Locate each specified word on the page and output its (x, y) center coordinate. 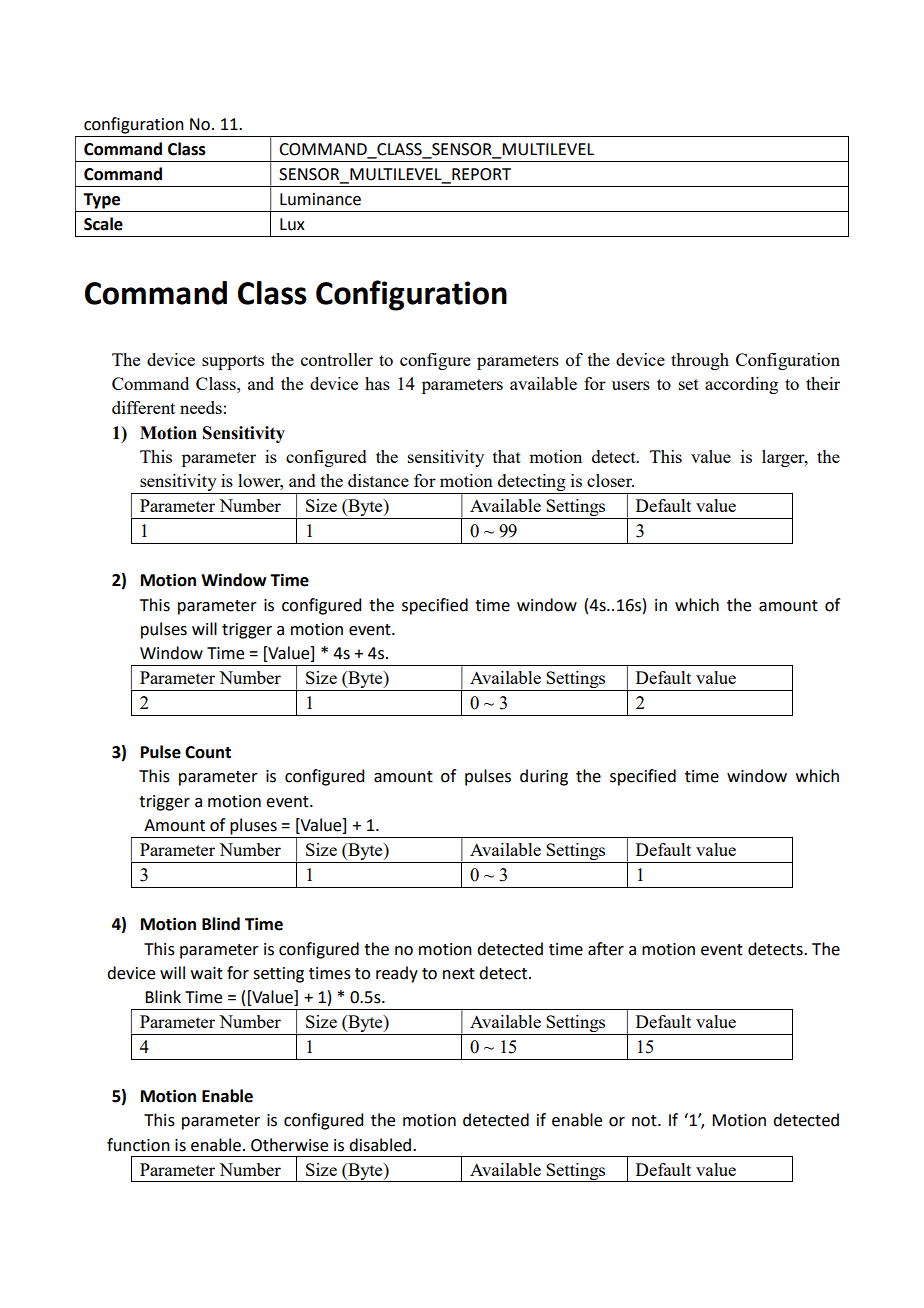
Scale (103, 224)
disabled (381, 1145)
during (544, 777)
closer (610, 480)
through (700, 361)
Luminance (320, 199)
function (138, 1145)
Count (208, 752)
